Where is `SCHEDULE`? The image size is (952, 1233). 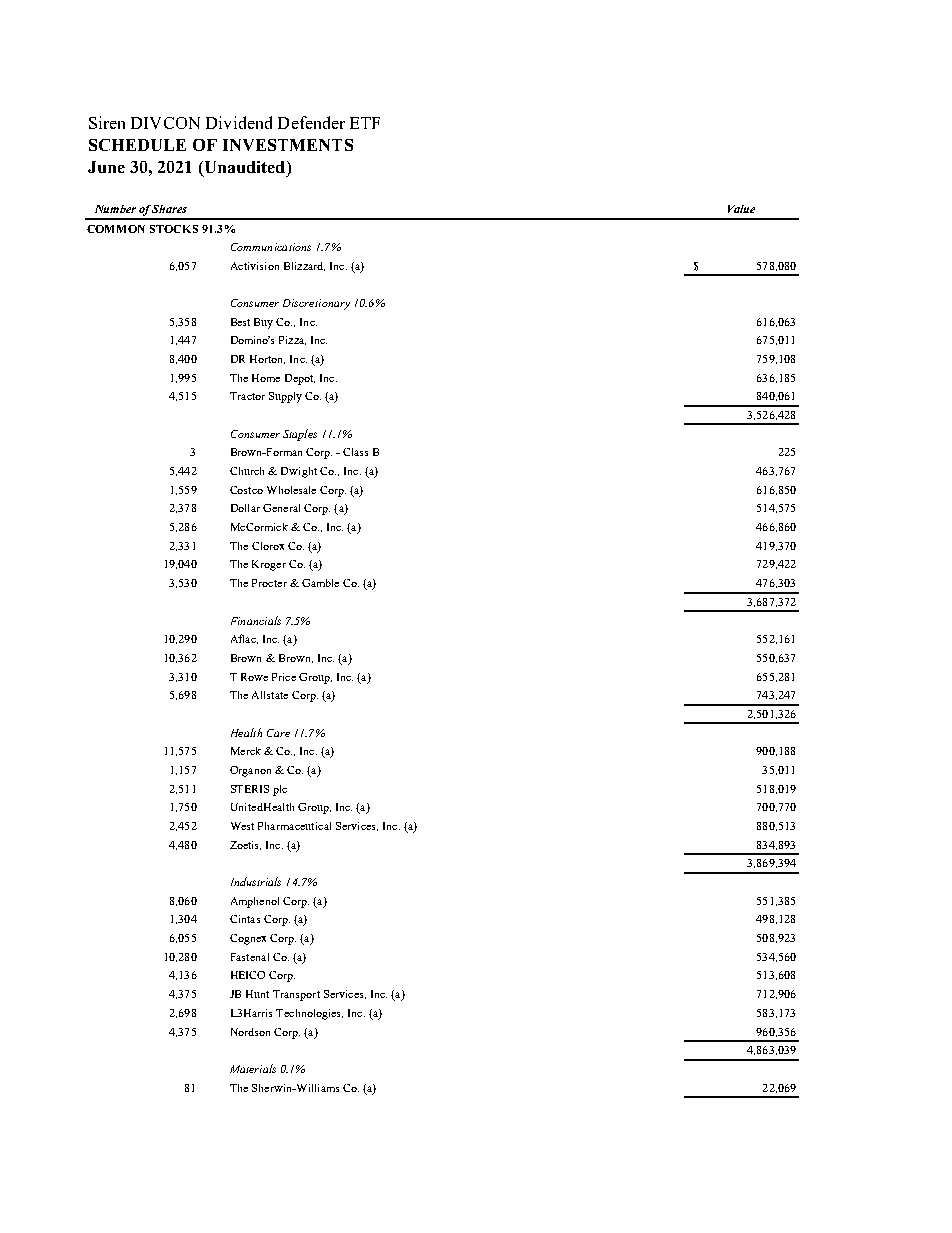 SCHEDULE is located at coordinates (137, 145).
